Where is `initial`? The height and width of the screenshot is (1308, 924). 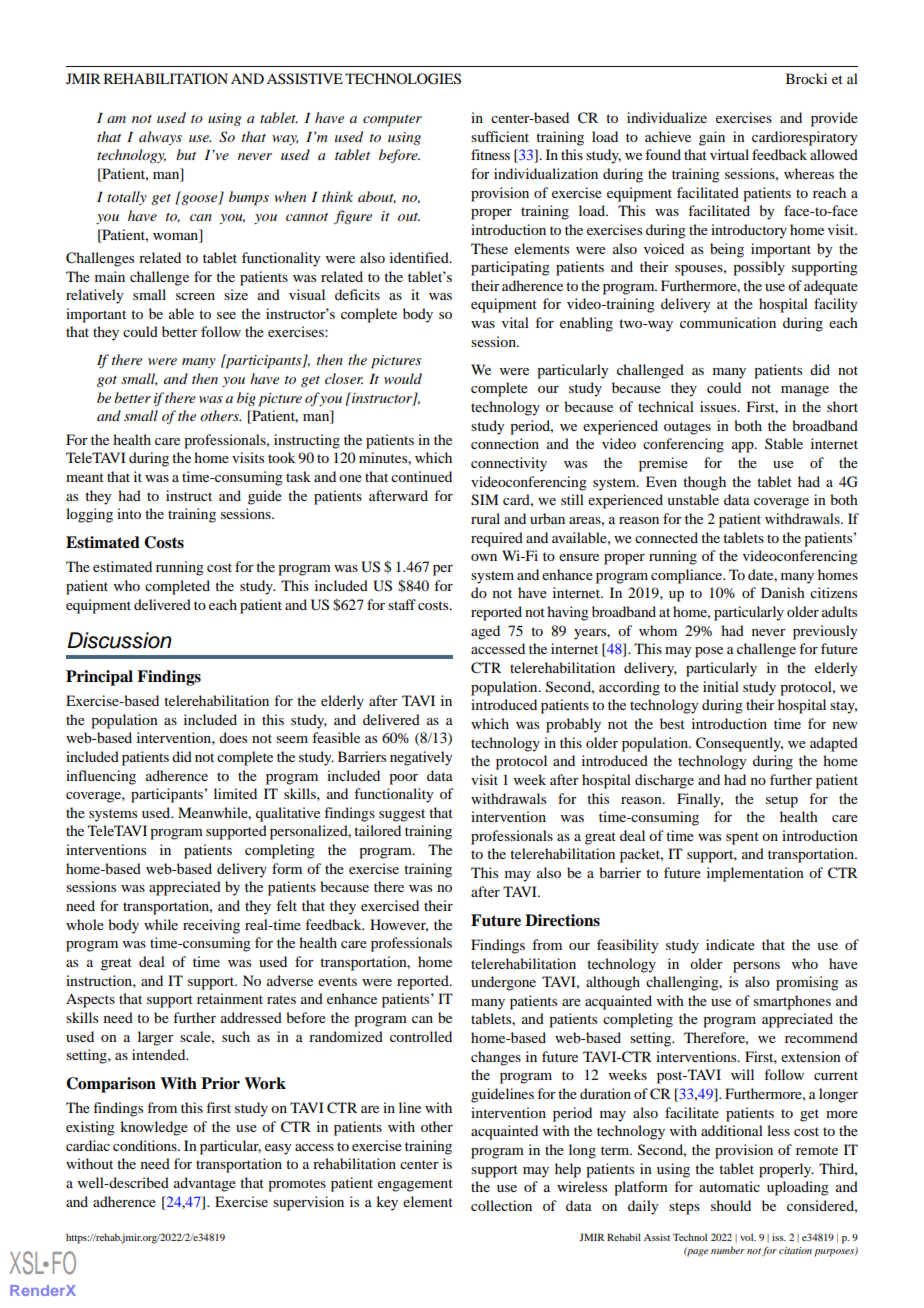
initial is located at coordinates (721, 686).
